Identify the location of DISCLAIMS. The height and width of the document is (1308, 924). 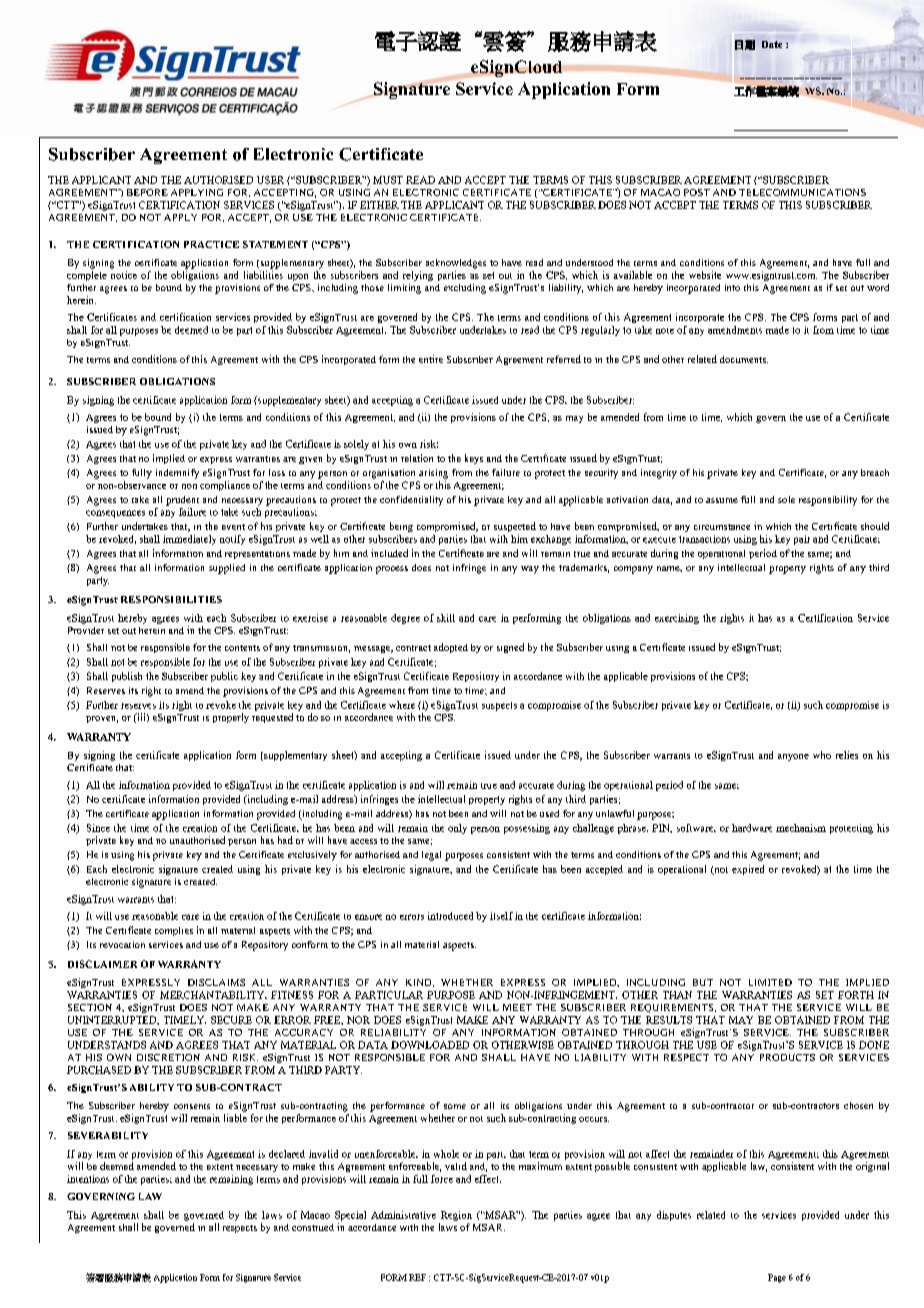
(216, 982).
